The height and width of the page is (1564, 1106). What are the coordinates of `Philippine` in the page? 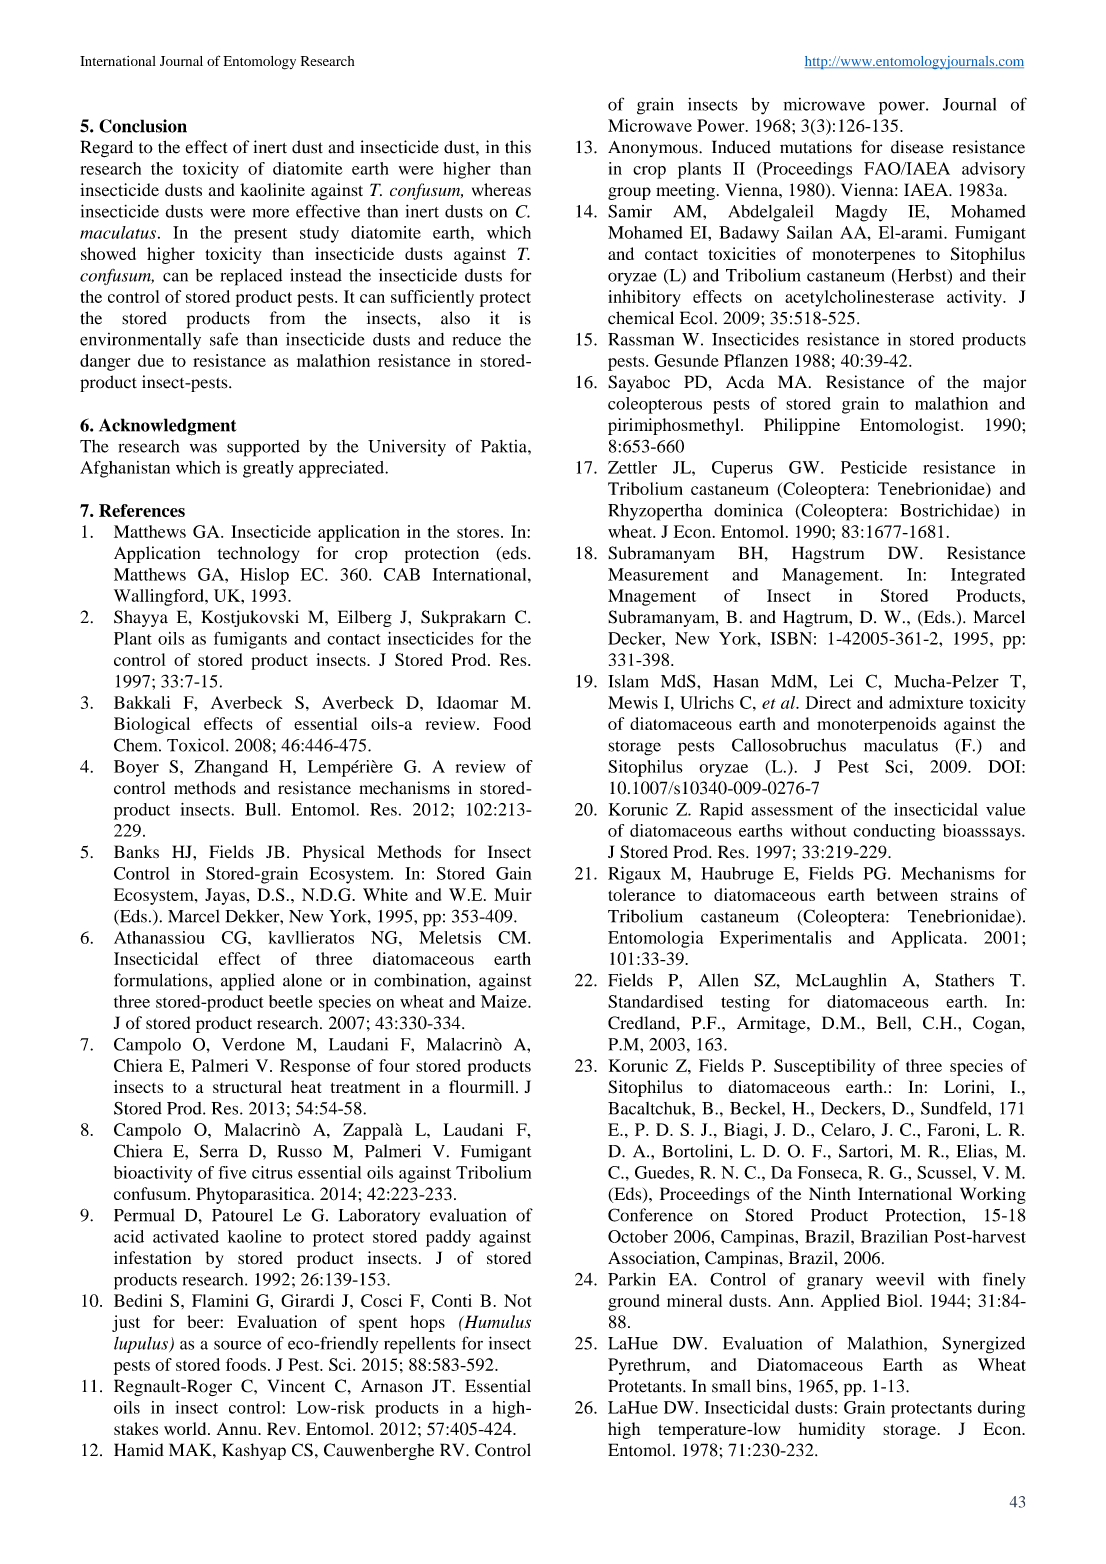 It's located at (802, 426).
